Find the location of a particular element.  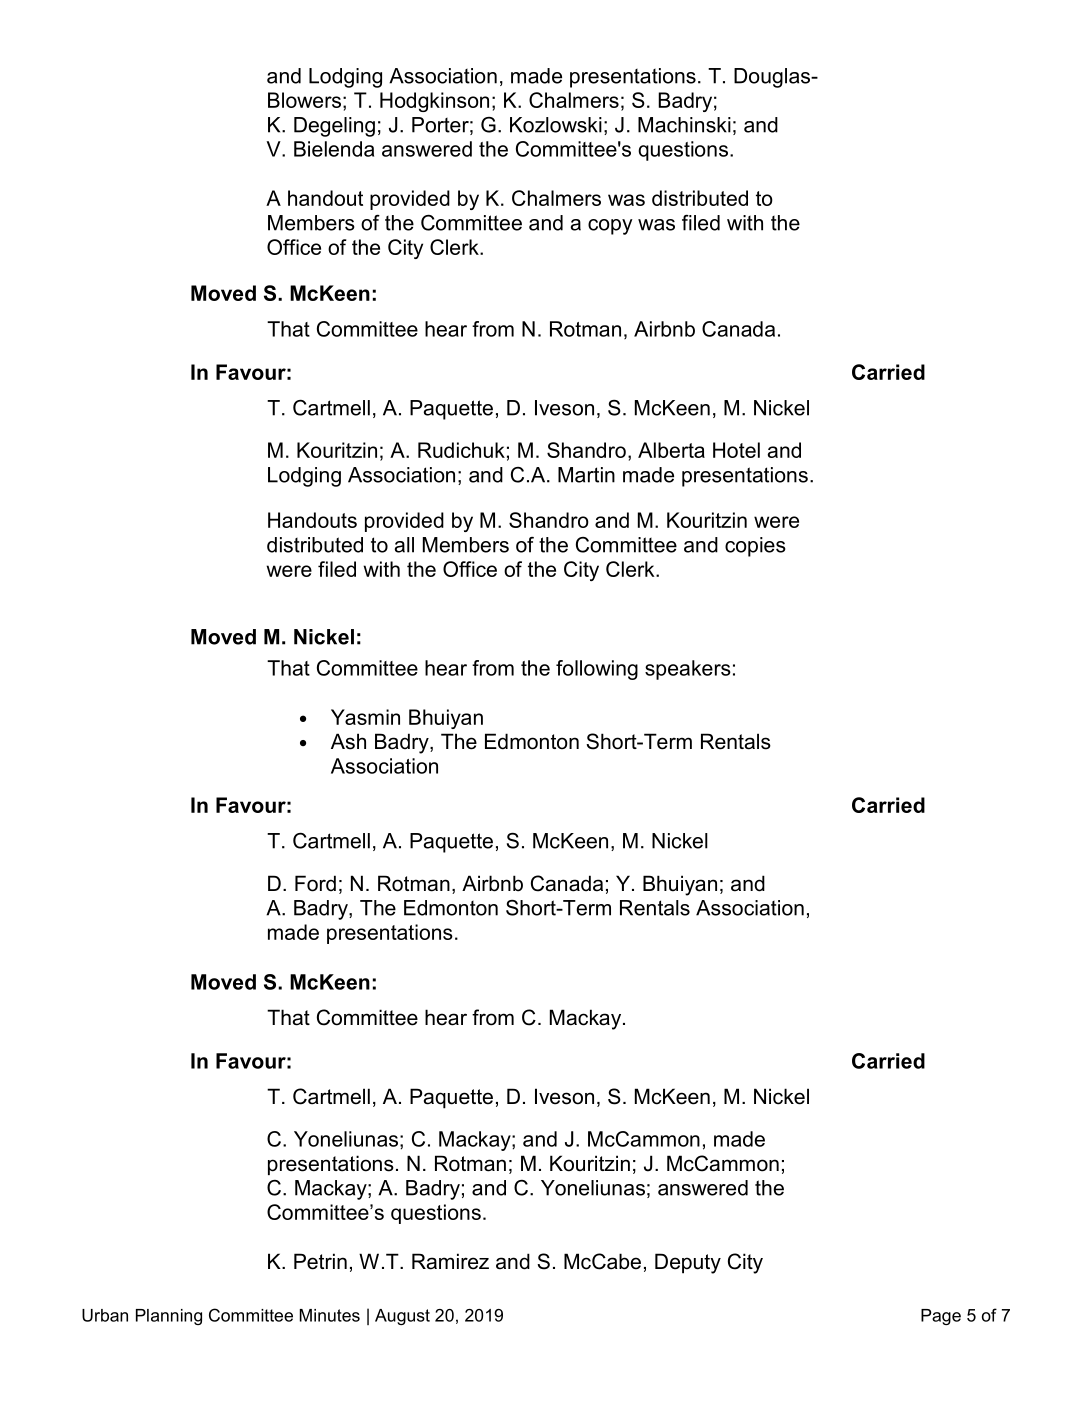

Ramirez is located at coordinates (450, 1261).
